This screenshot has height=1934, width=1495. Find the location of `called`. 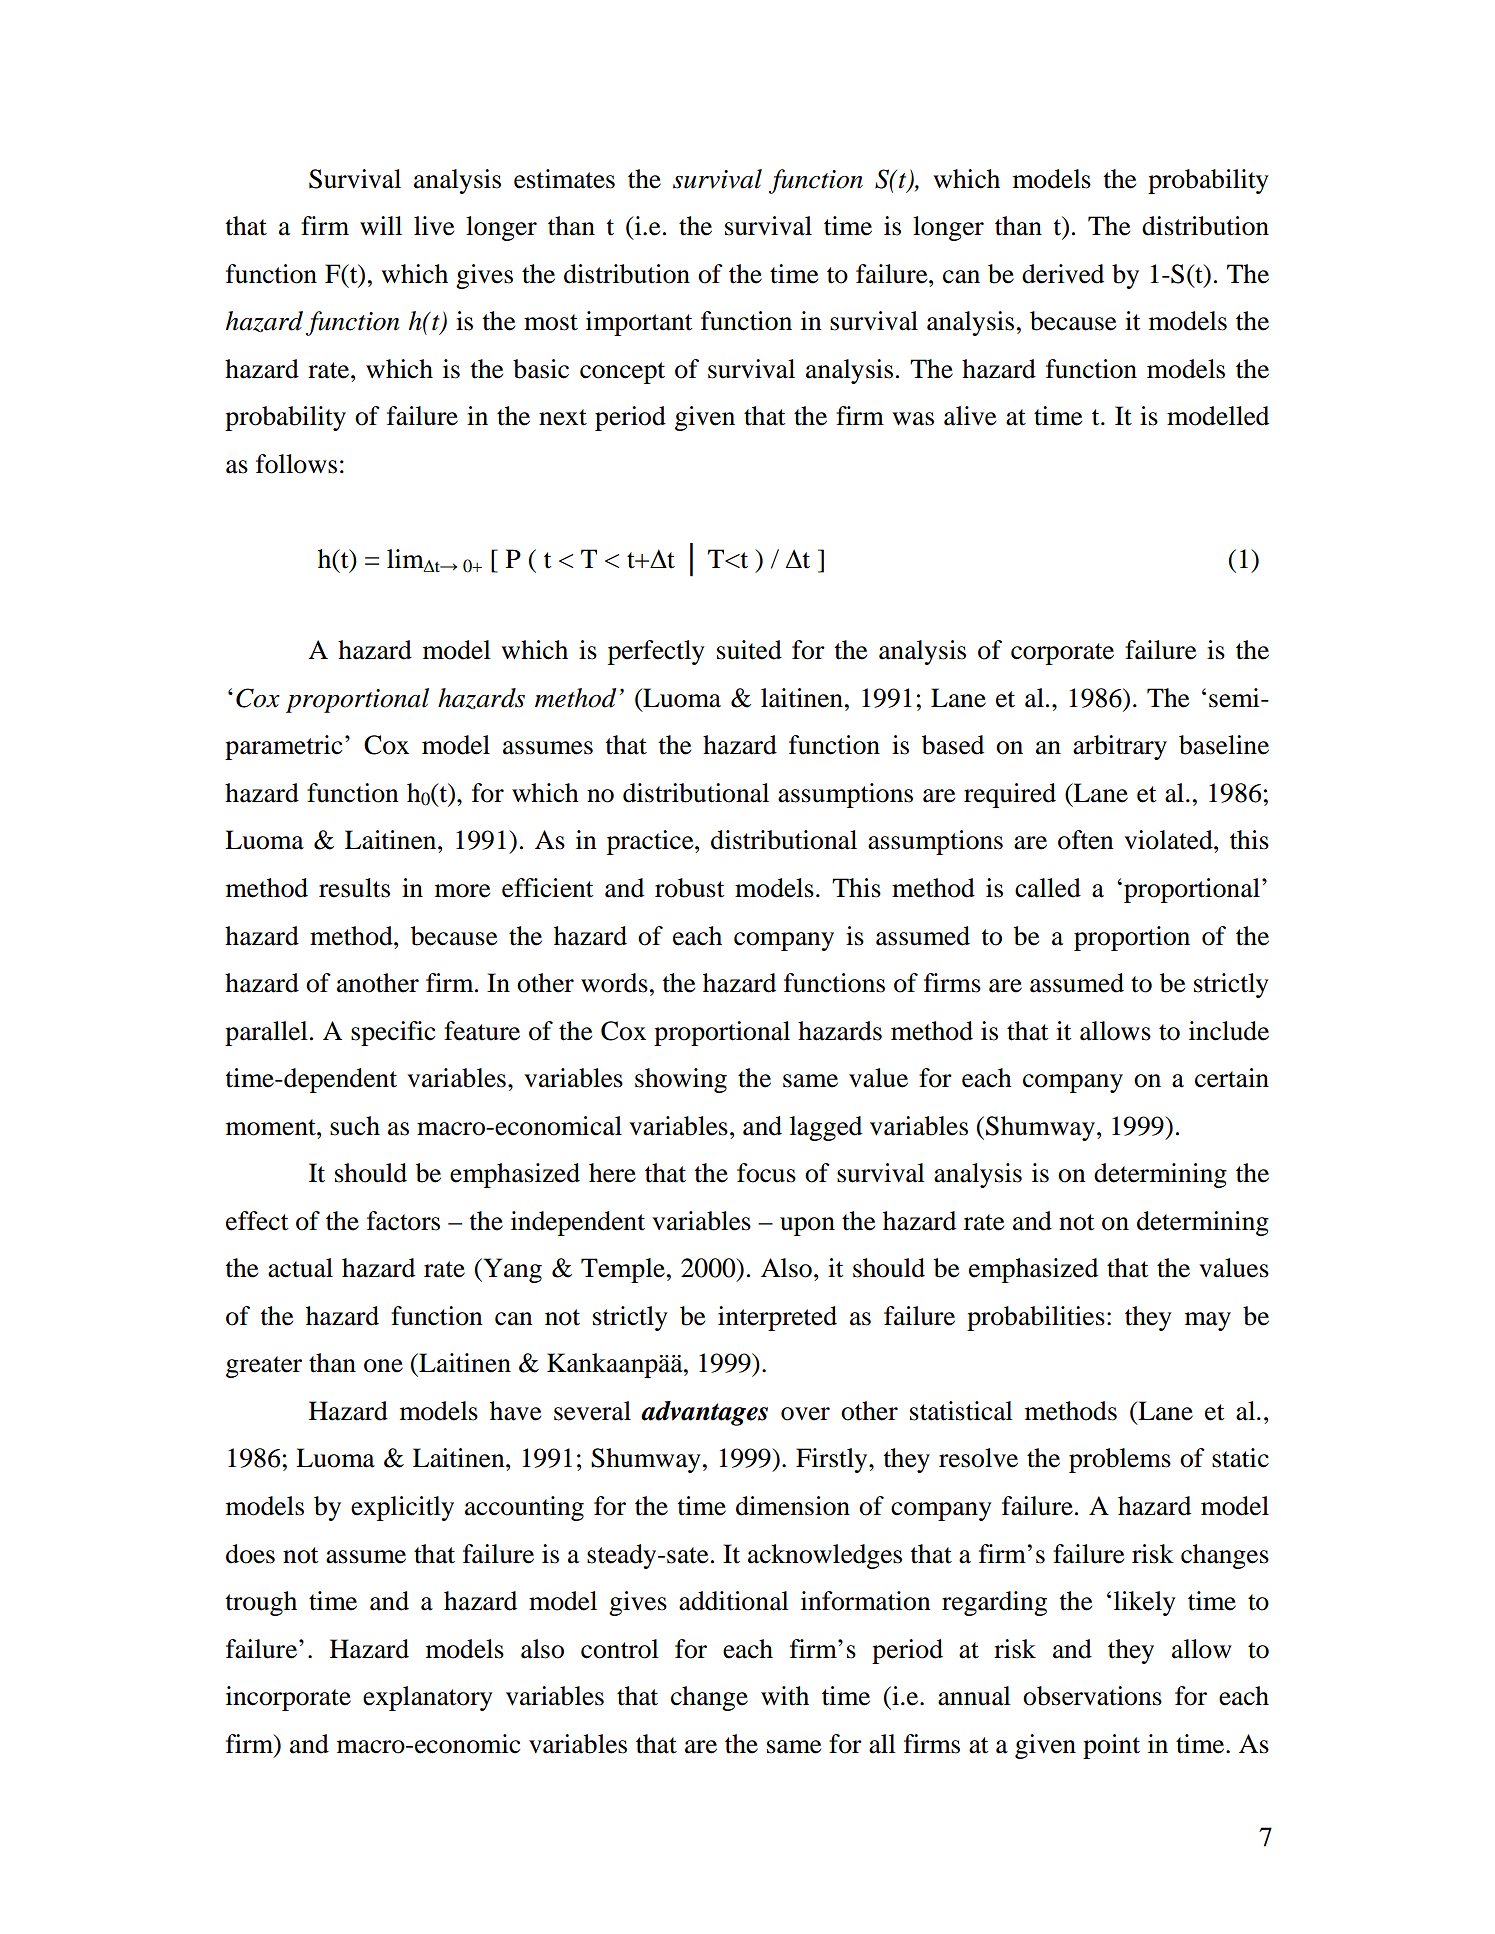

called is located at coordinates (1048, 888).
